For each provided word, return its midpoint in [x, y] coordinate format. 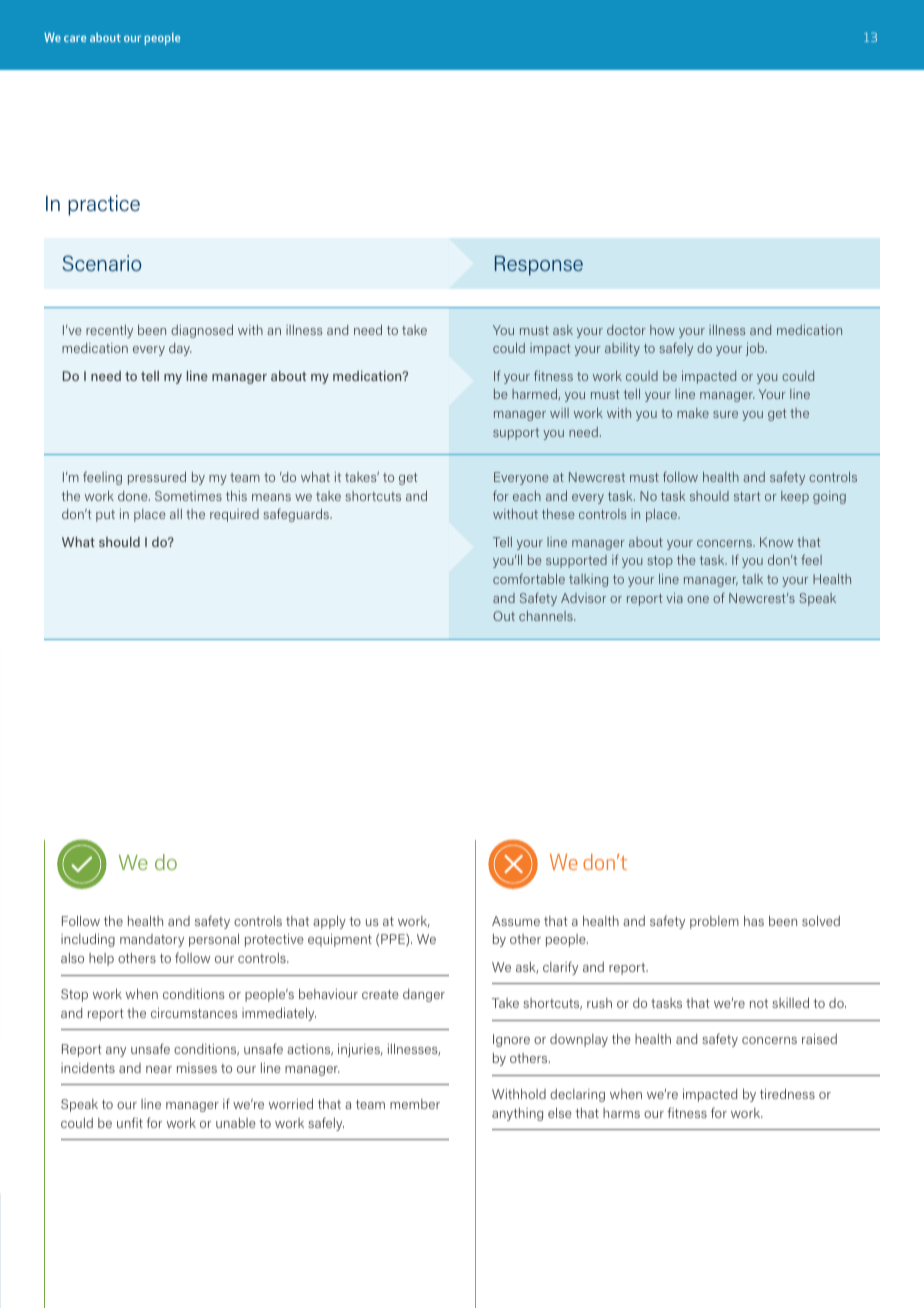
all [176, 514]
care [75, 39]
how [662, 330]
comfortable [529, 578]
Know [776, 542]
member [415, 1104]
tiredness [787, 1093]
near [159, 1069]
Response [539, 266]
